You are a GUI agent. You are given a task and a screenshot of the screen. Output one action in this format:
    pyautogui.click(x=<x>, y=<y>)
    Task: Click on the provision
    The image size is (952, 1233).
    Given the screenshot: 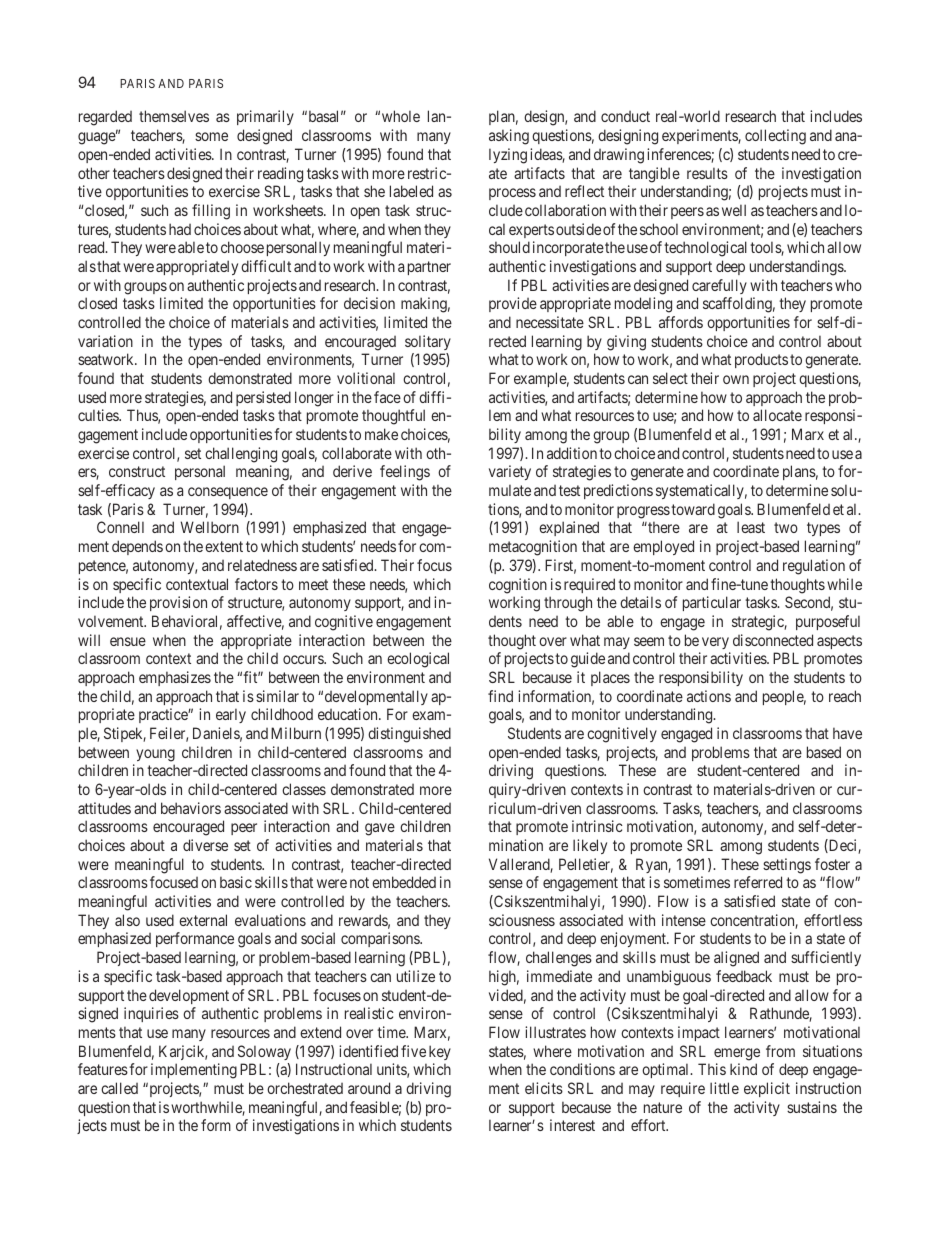 What is the action you would take?
    pyautogui.click(x=178, y=603)
